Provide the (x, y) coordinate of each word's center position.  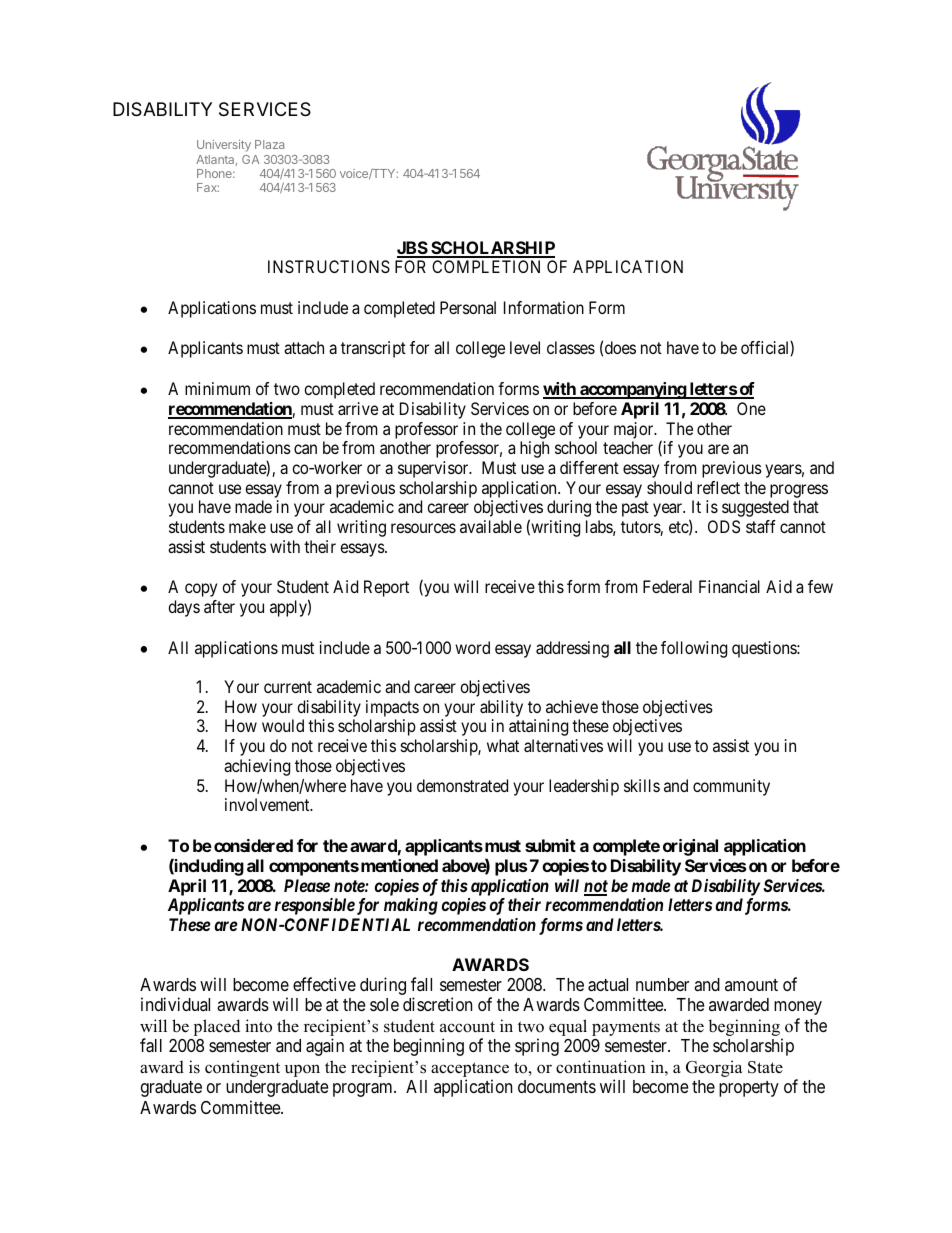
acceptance (470, 1071)
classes (571, 347)
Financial (729, 586)
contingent (242, 1068)
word (472, 647)
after (219, 606)
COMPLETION (486, 266)
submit (550, 845)
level (525, 347)
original (690, 847)
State (765, 1067)
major (635, 430)
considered (253, 845)
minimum (217, 388)
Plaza (269, 144)
